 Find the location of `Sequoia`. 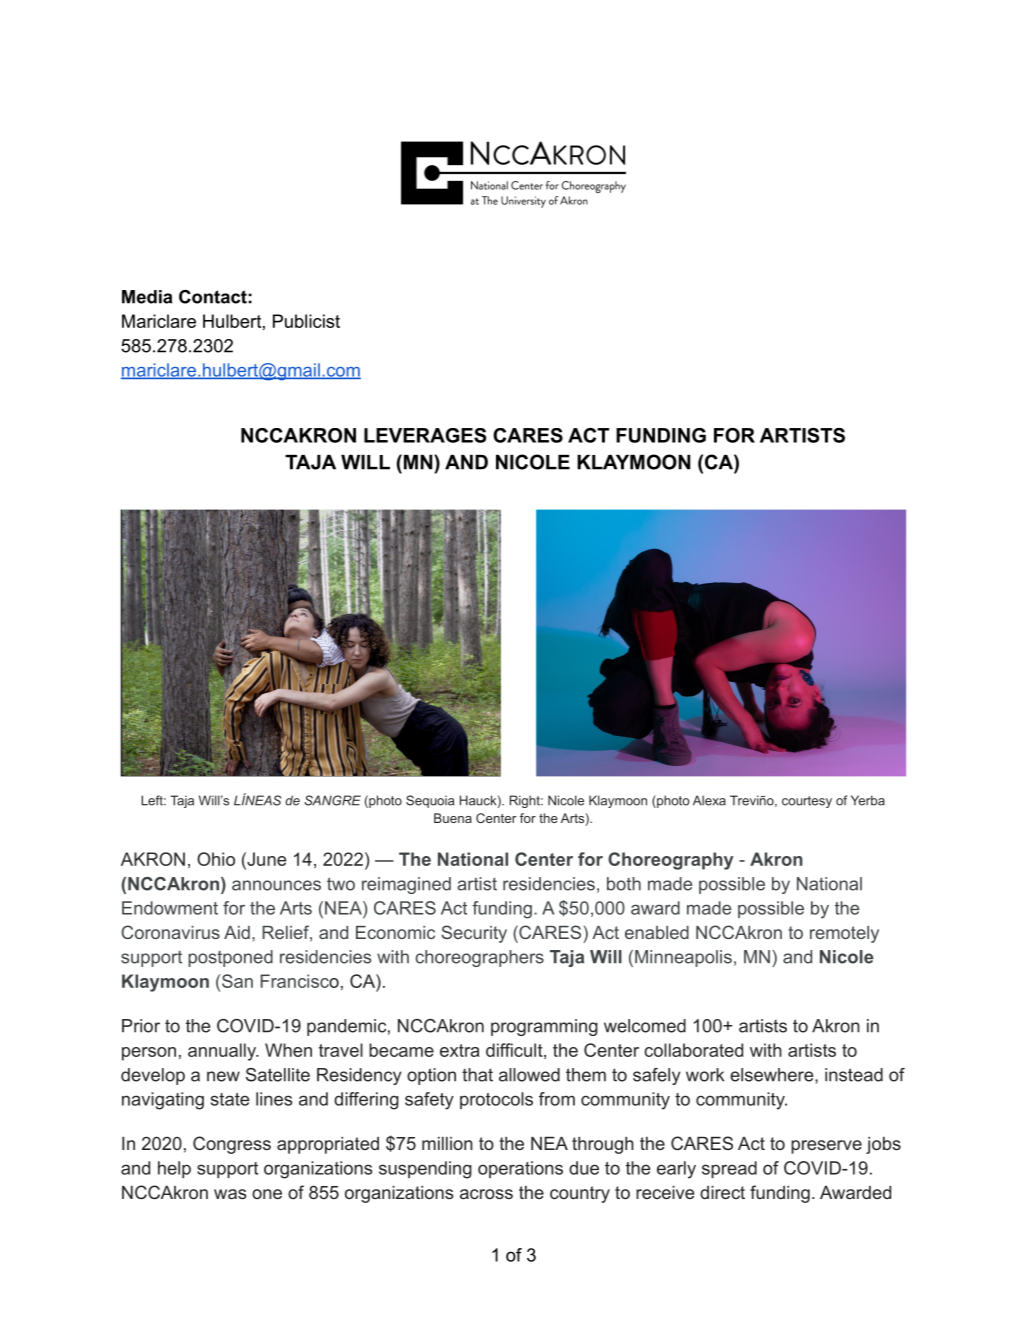

Sequoia is located at coordinates (430, 801).
